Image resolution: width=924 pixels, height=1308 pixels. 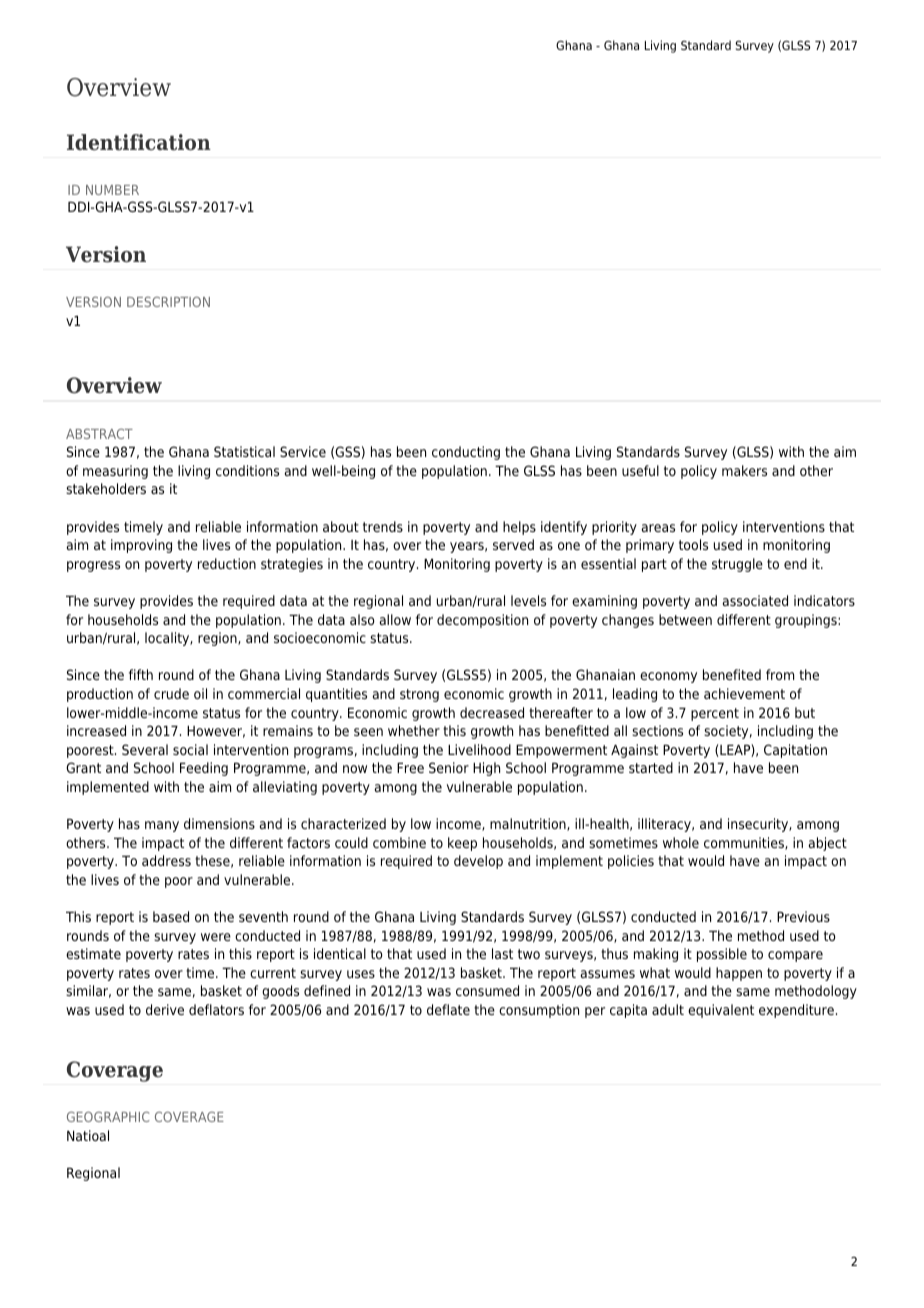 I want to click on decomposition, so click(x=482, y=621).
